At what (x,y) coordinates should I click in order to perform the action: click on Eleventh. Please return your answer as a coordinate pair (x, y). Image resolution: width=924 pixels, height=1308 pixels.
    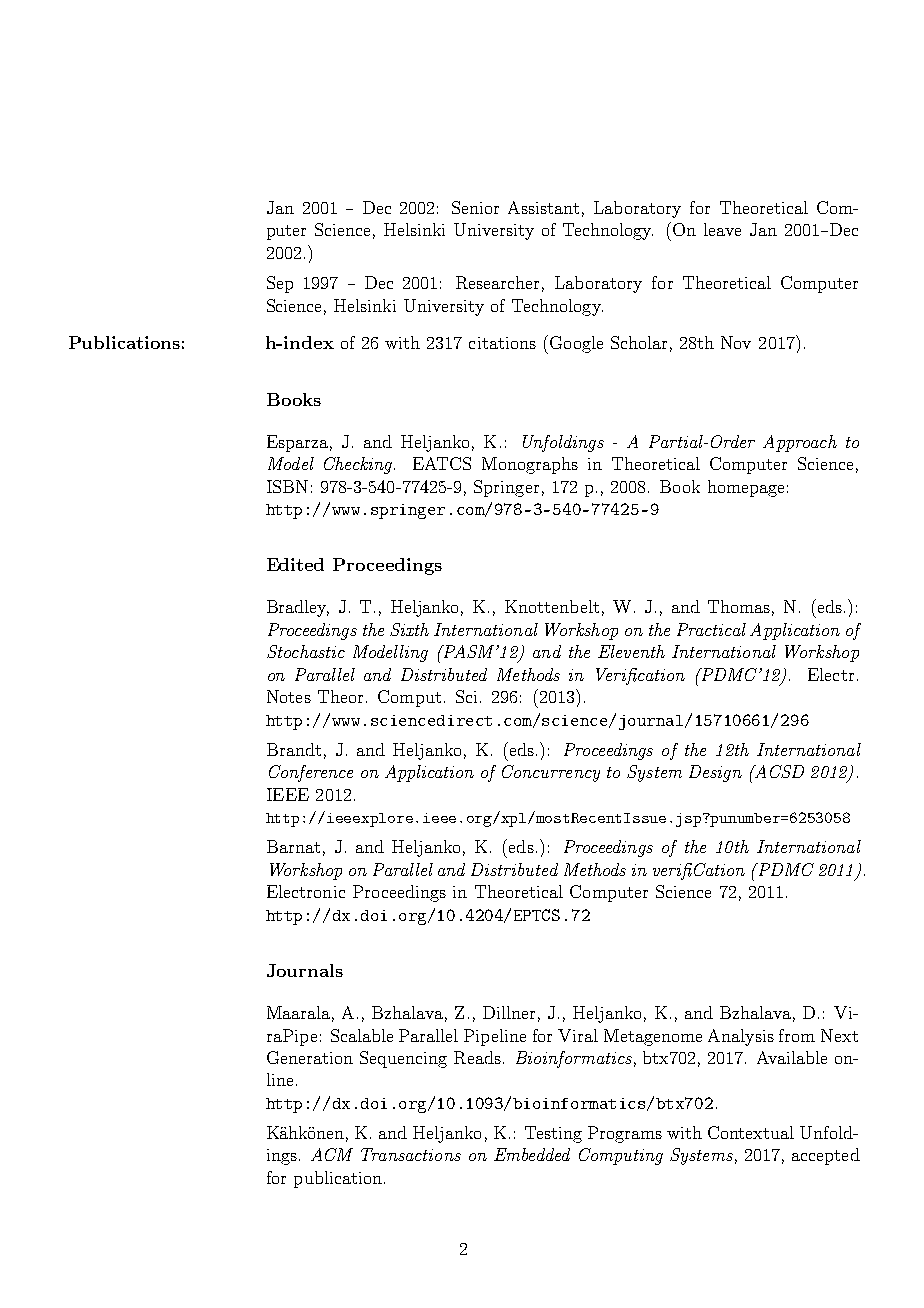
    Looking at the image, I should click on (631, 651).
